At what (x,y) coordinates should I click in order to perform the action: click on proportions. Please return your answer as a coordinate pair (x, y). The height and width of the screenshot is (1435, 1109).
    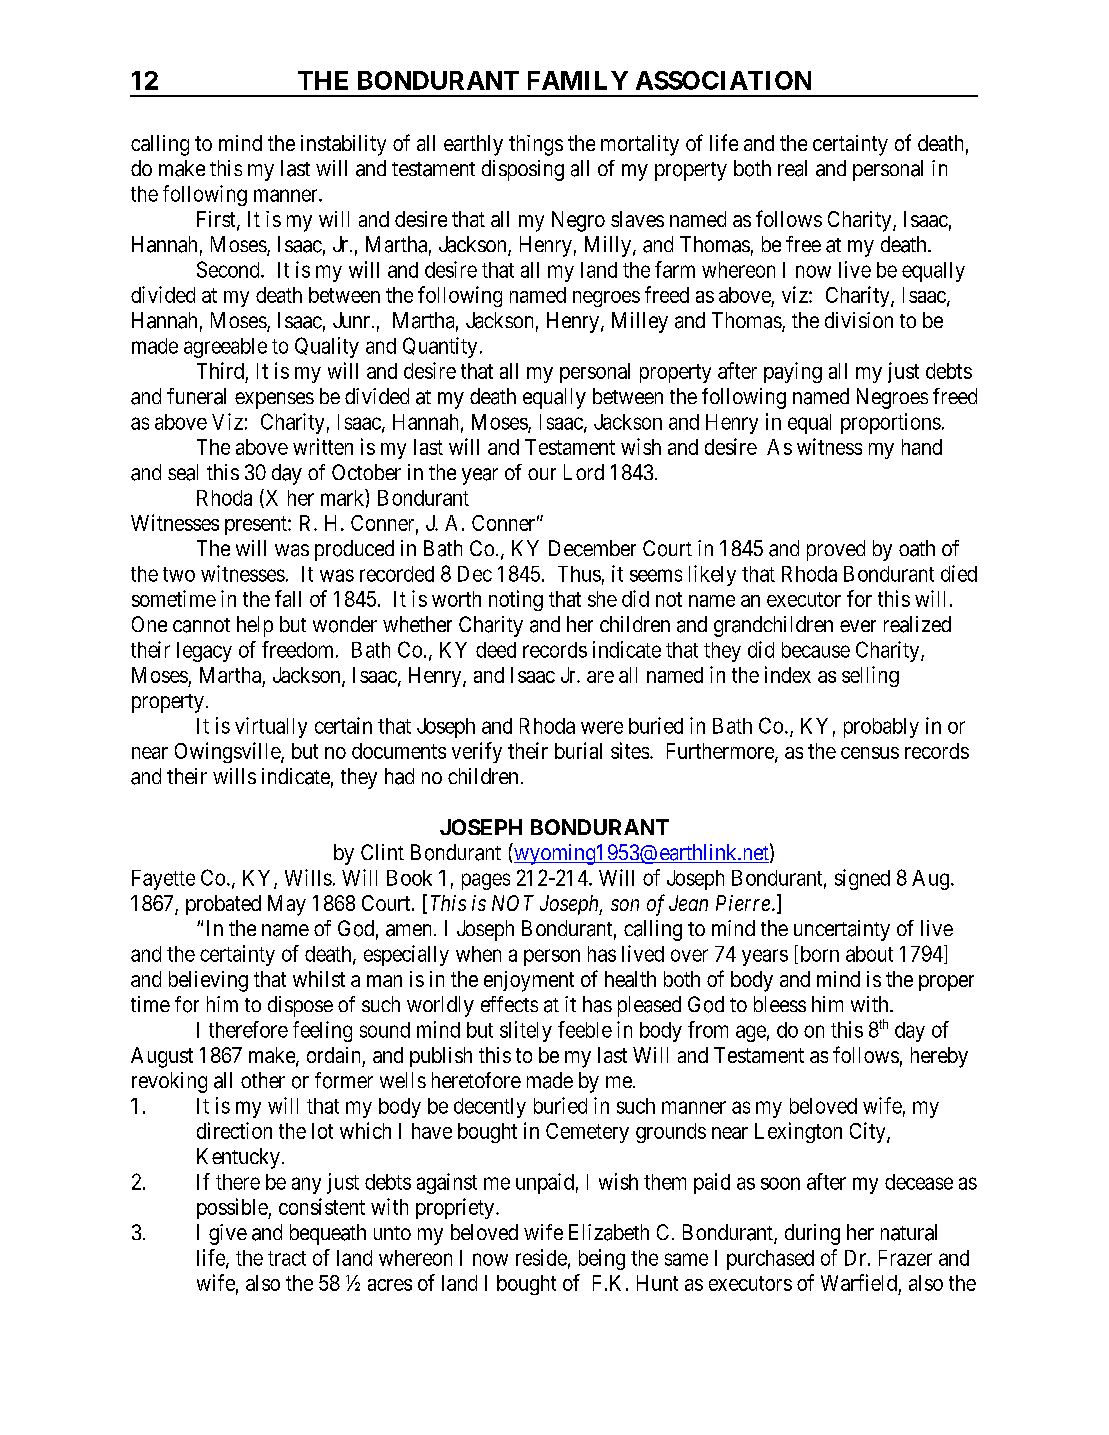
    Looking at the image, I should click on (891, 423).
